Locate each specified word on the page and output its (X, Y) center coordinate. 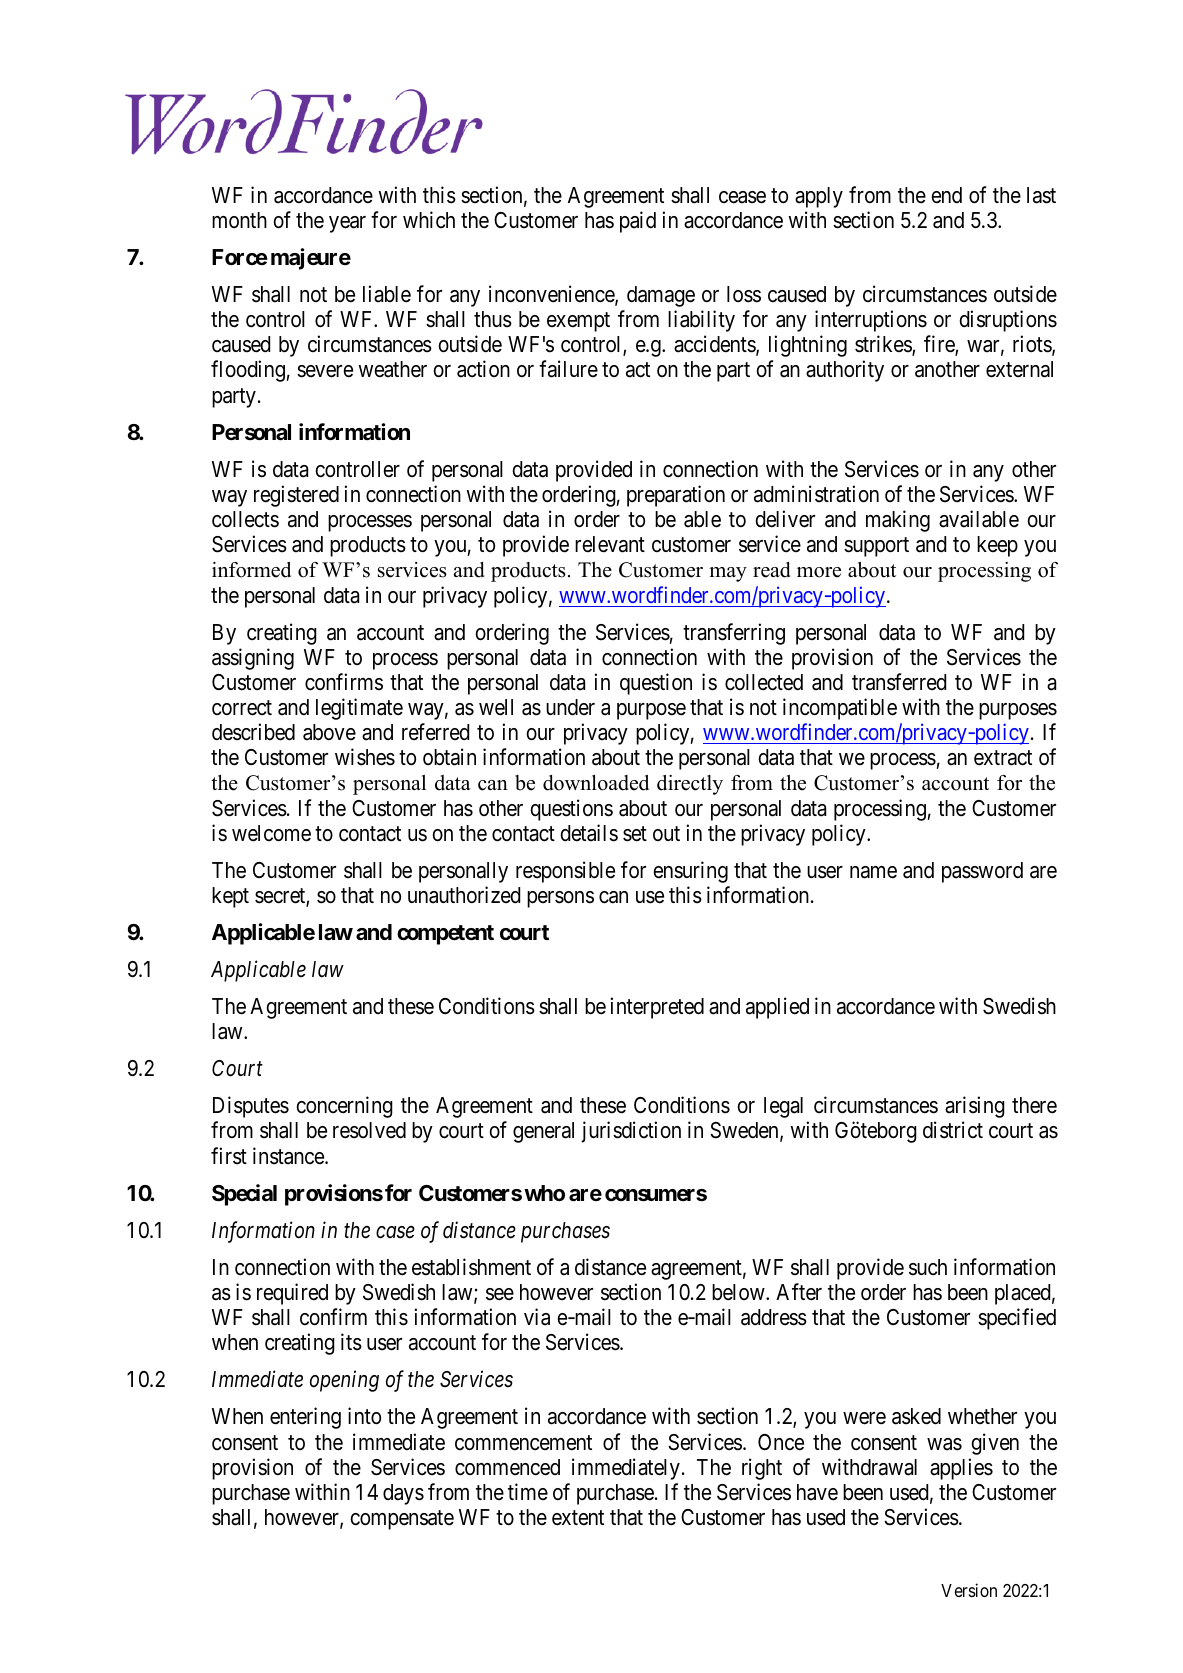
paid (638, 222)
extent (578, 1518)
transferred (899, 682)
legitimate (359, 709)
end (946, 195)
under (570, 707)
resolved (369, 1130)
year (347, 224)
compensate (402, 1520)
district (953, 1130)
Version (969, 1590)
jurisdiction (631, 1132)
